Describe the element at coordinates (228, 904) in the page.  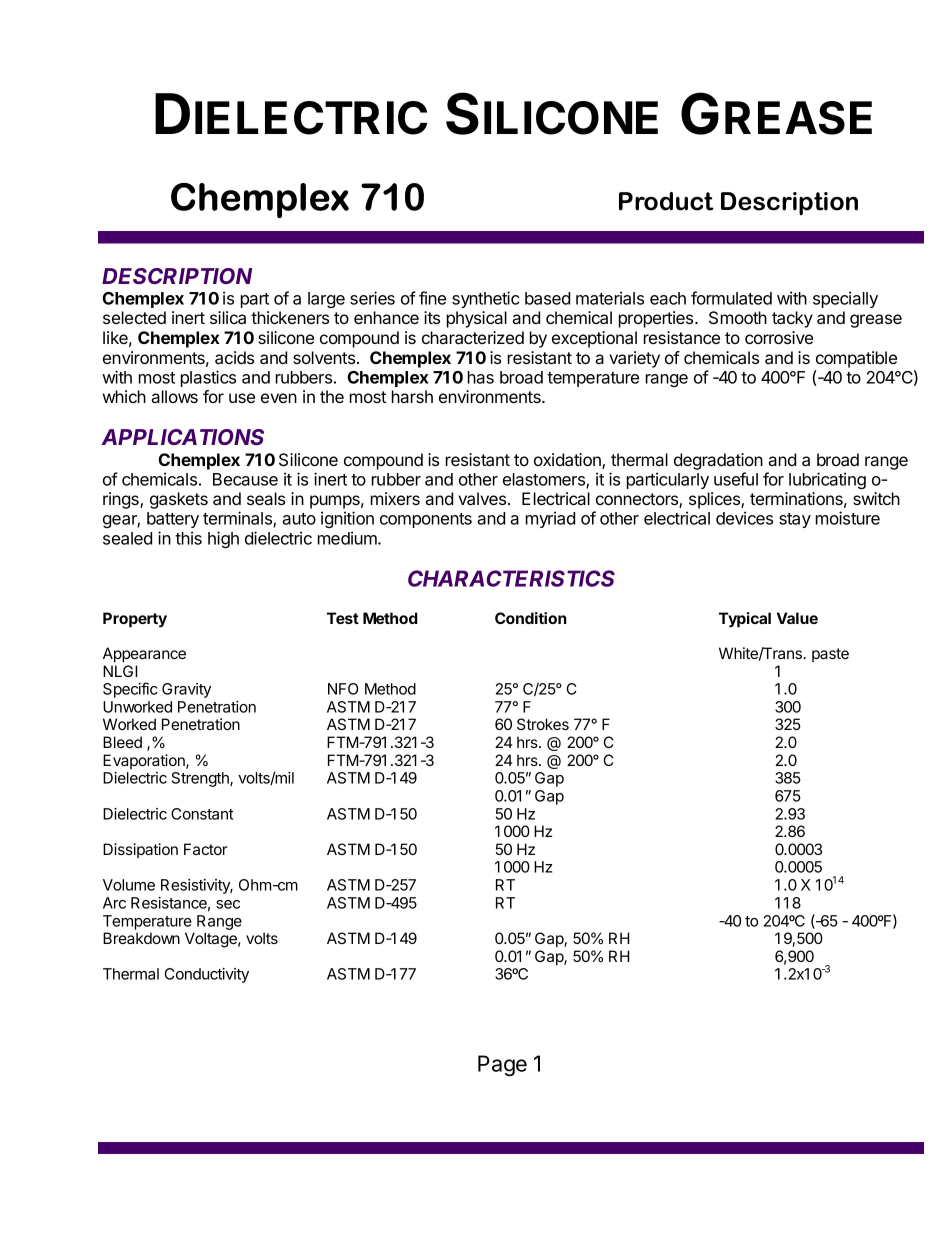
I see `sec` at that location.
